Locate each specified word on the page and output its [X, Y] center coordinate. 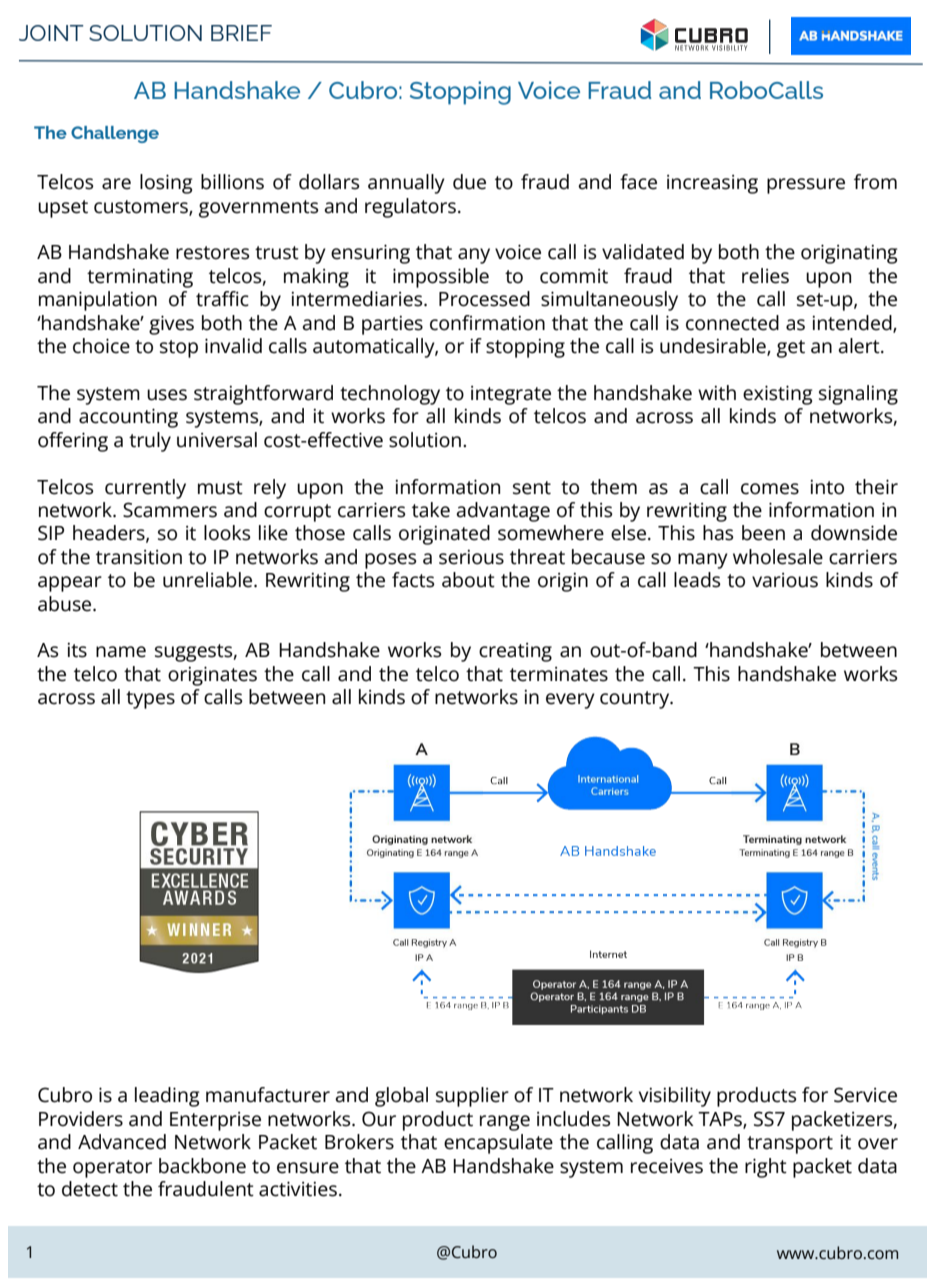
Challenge [115, 134]
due [469, 182]
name [121, 652]
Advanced [122, 1142]
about [468, 580]
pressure [806, 186]
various [785, 580]
